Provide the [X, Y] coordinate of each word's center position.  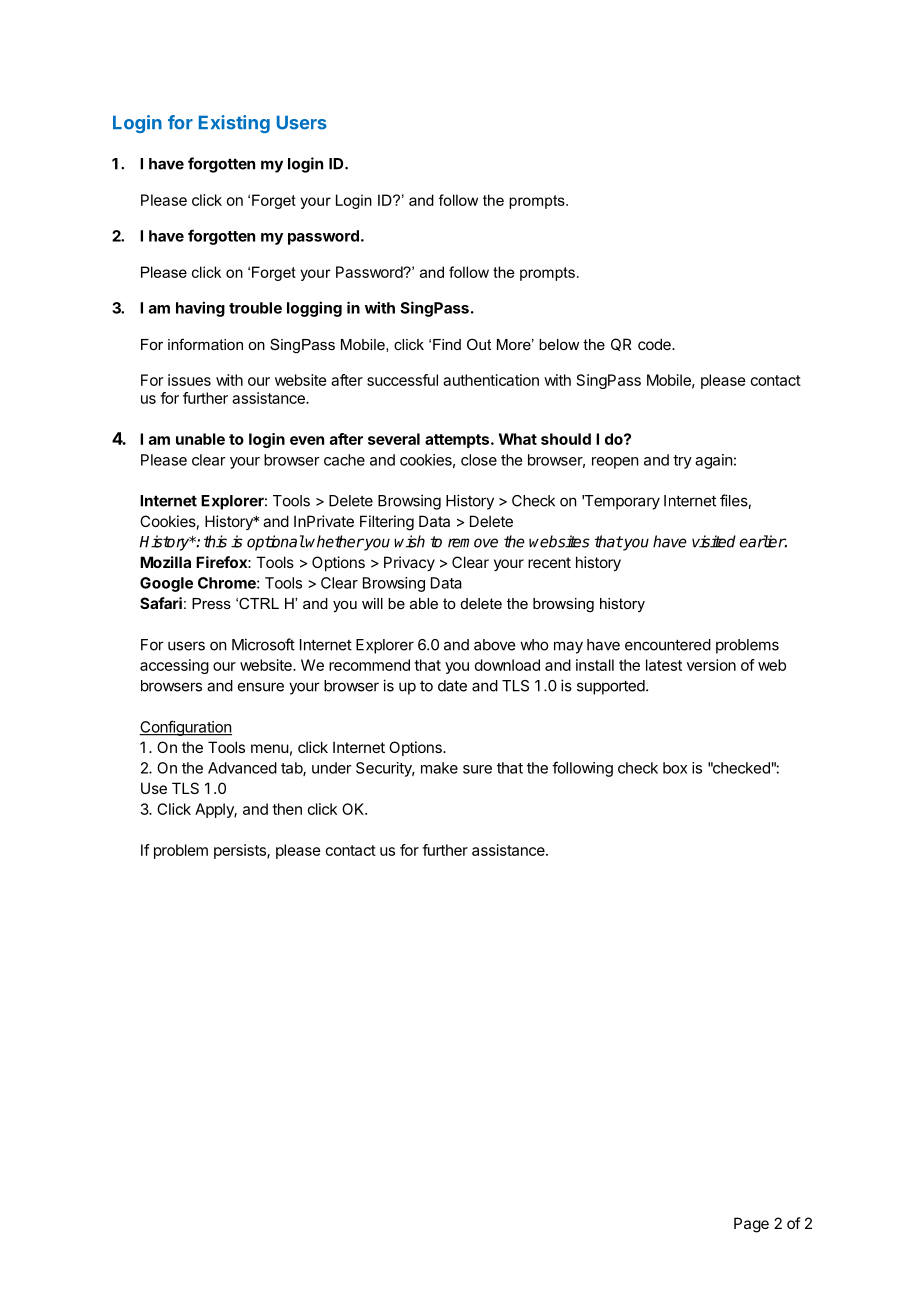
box [675, 768]
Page [751, 1225]
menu [270, 748]
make [439, 768]
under [332, 768]
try [682, 462]
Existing [234, 124]
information [205, 344]
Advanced [242, 768]
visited [714, 541]
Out [479, 344]
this [215, 541]
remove [473, 543]
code [655, 344]
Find [447, 344]
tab [292, 769]
